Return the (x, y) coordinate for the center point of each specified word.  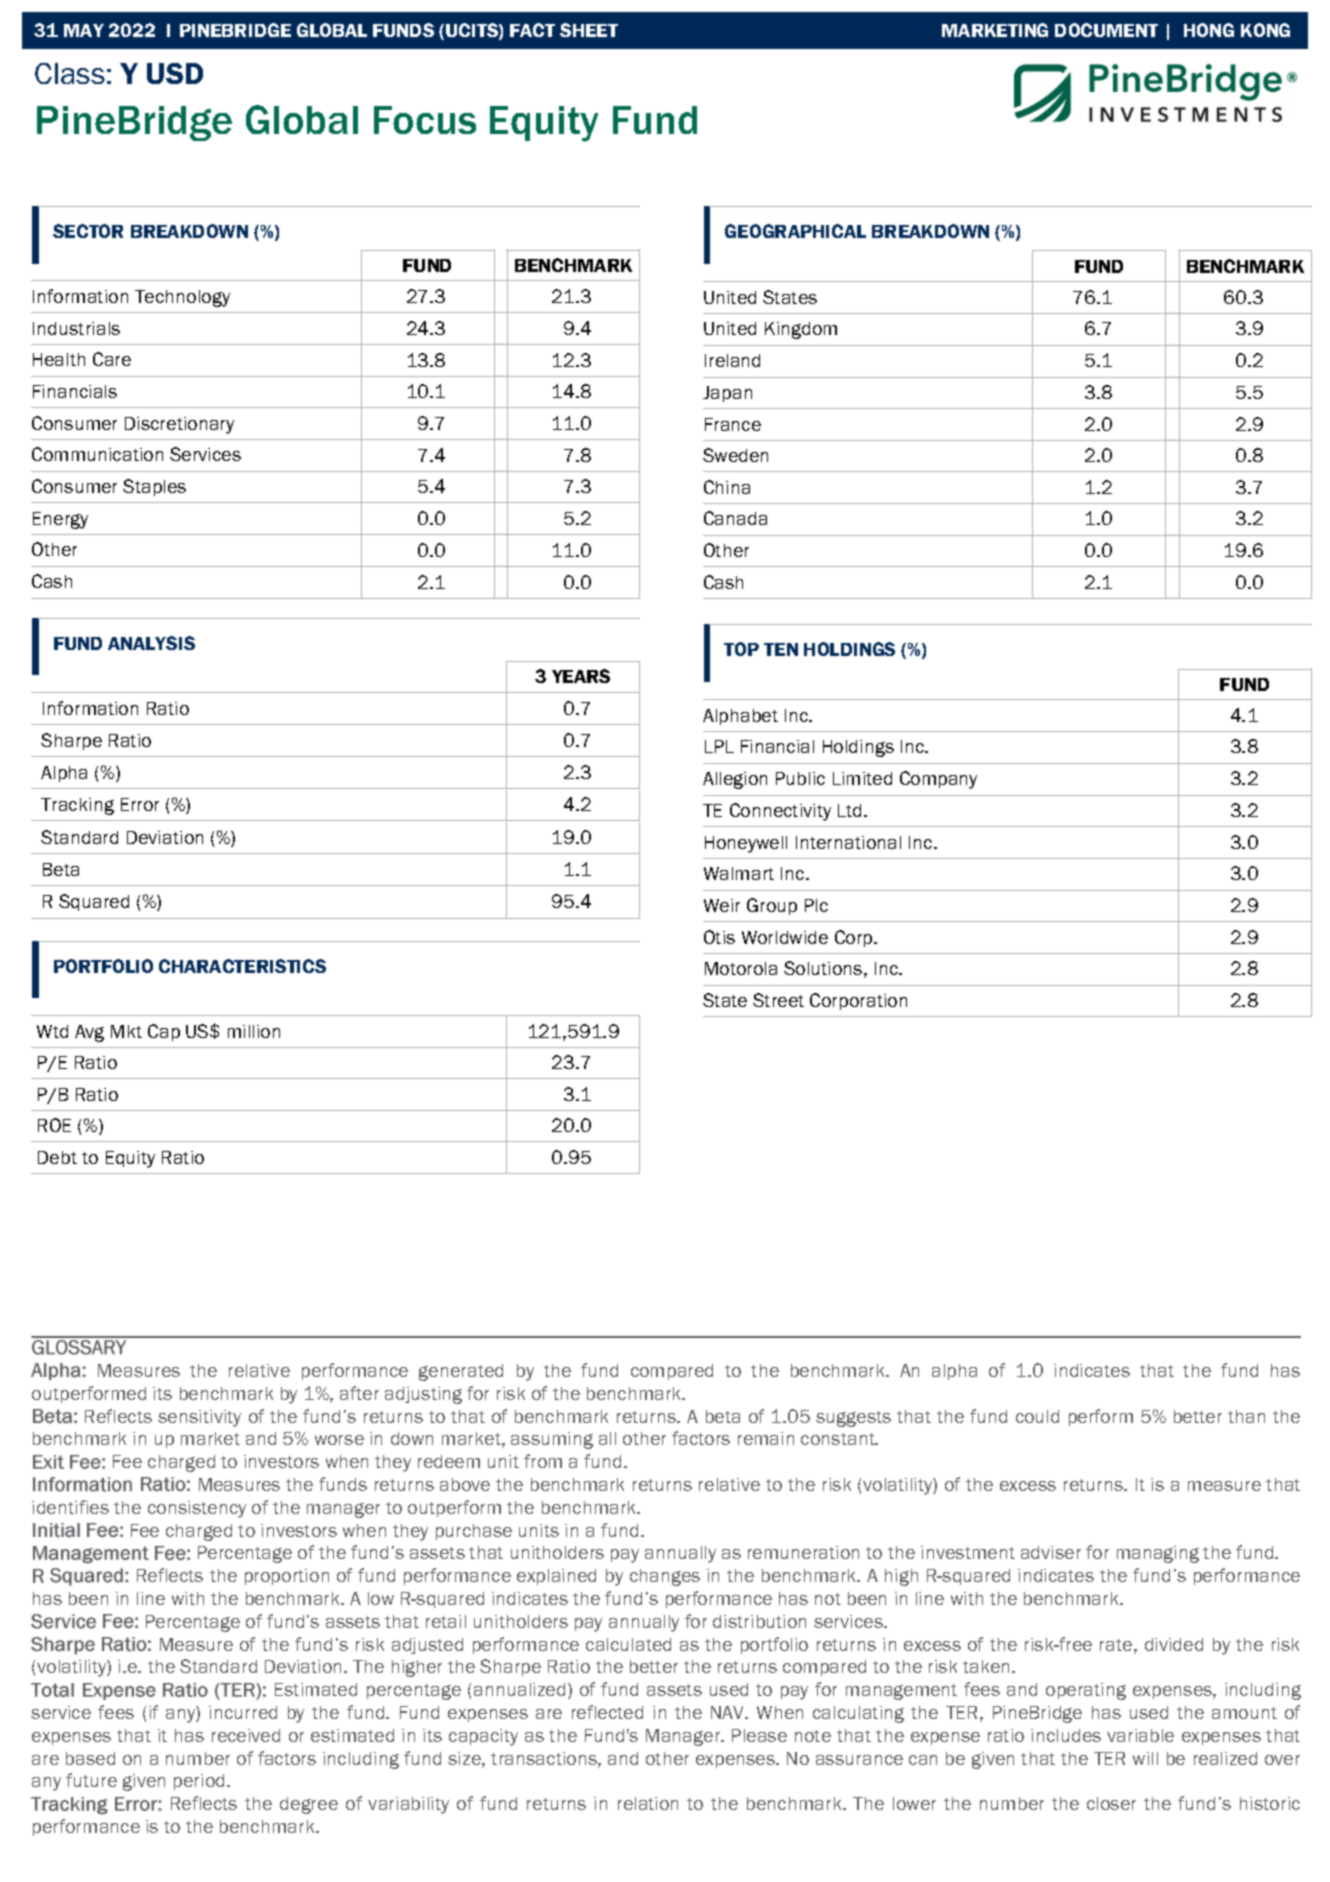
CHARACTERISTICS (242, 966)
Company (938, 780)
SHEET (589, 30)
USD (175, 73)
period (199, 1782)
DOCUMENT (1106, 30)
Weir (722, 905)
